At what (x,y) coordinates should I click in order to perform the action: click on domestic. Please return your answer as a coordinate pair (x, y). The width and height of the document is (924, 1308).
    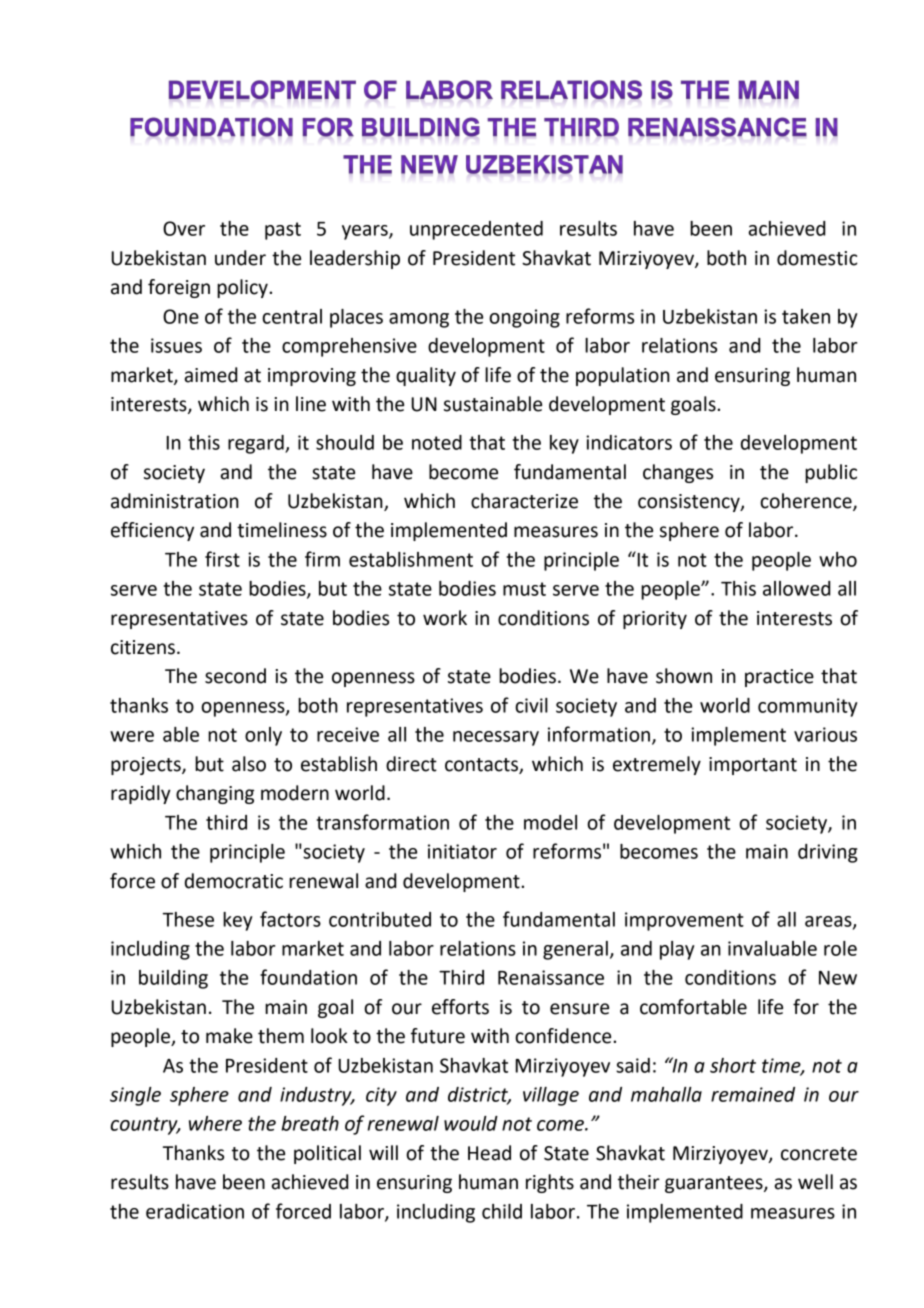
    Looking at the image, I should click on (817, 258).
